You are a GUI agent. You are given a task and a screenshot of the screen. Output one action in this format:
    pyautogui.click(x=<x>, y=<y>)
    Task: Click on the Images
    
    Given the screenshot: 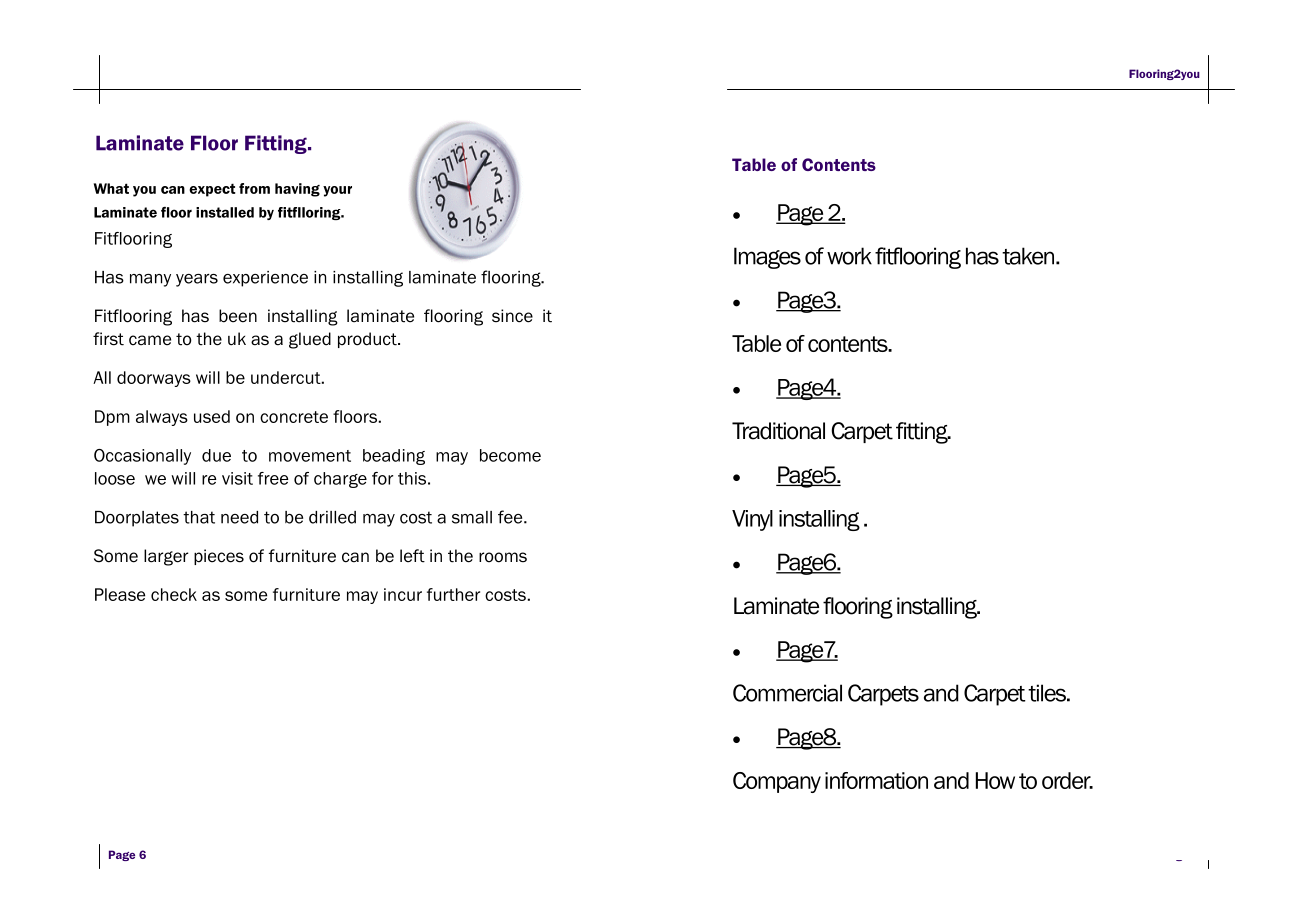 What is the action you would take?
    pyautogui.click(x=767, y=258)
